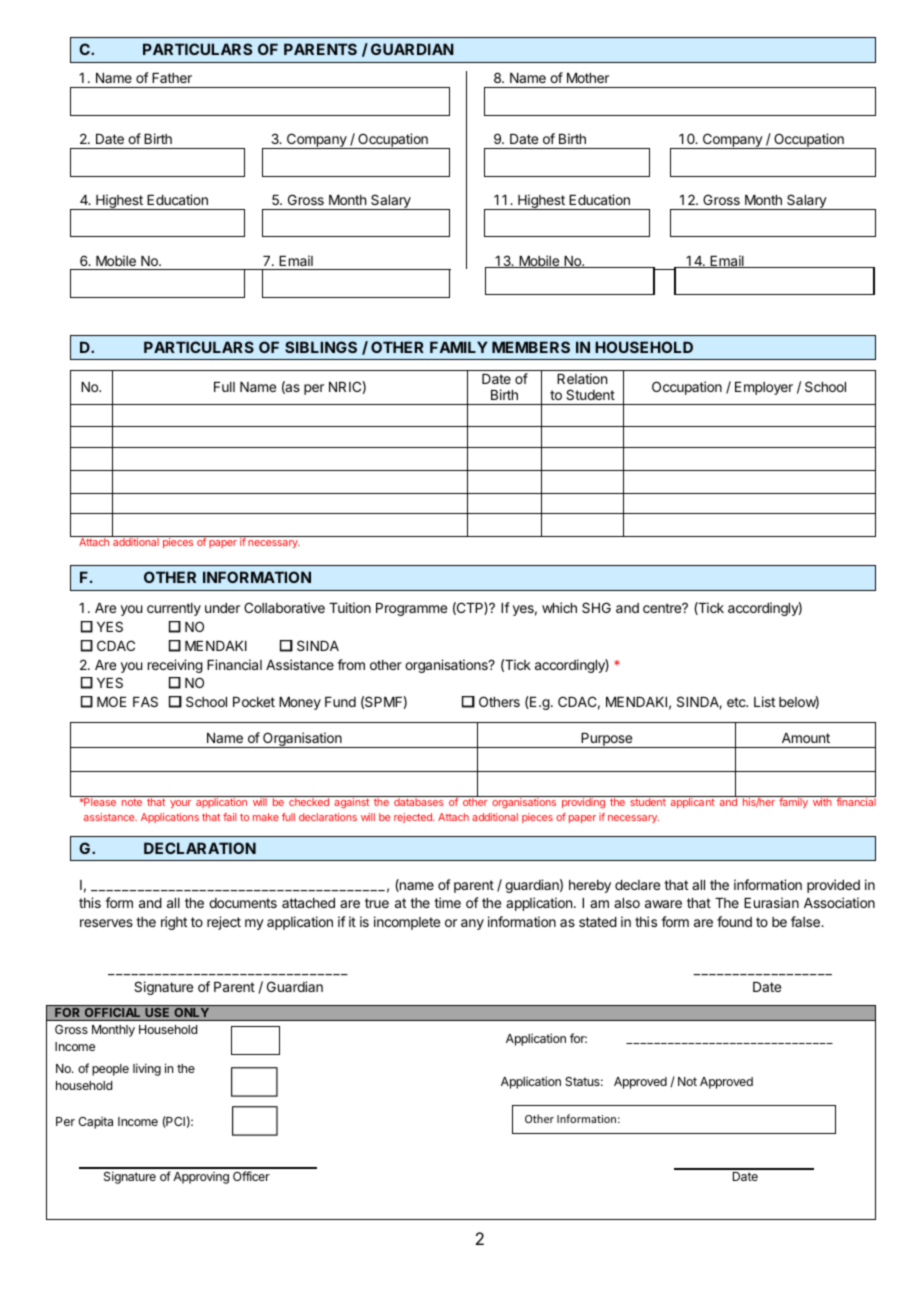 Image resolution: width=924 pixels, height=1307 pixels. What do you see at coordinates (172, 78) in the image?
I see `Father` at bounding box center [172, 78].
